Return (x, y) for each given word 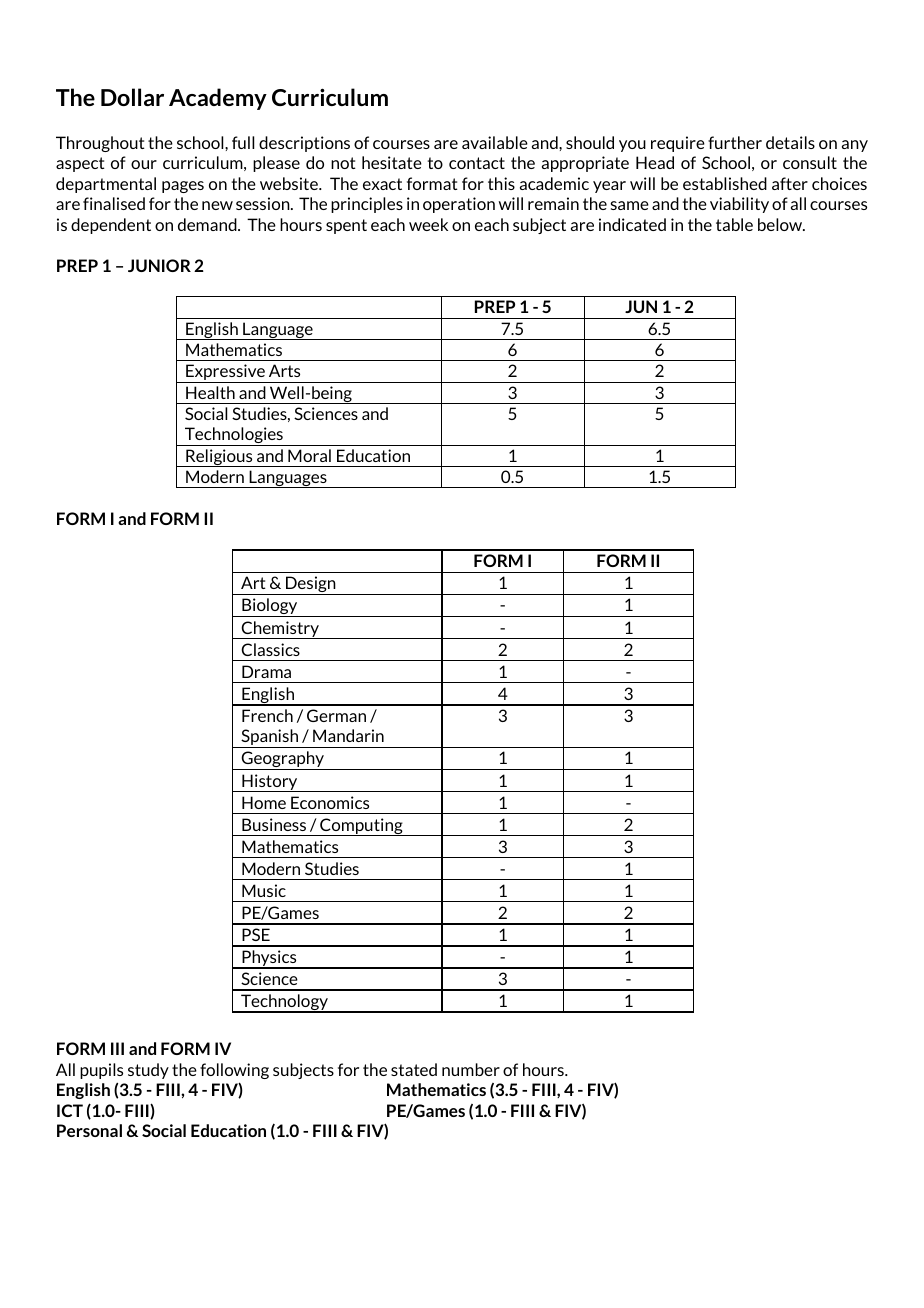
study (148, 1071)
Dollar (132, 97)
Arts (284, 370)
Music (264, 890)
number (471, 1069)
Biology (270, 607)
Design (311, 585)
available (495, 142)
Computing (361, 827)
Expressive (225, 373)
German (336, 715)
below (781, 224)
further (735, 142)
